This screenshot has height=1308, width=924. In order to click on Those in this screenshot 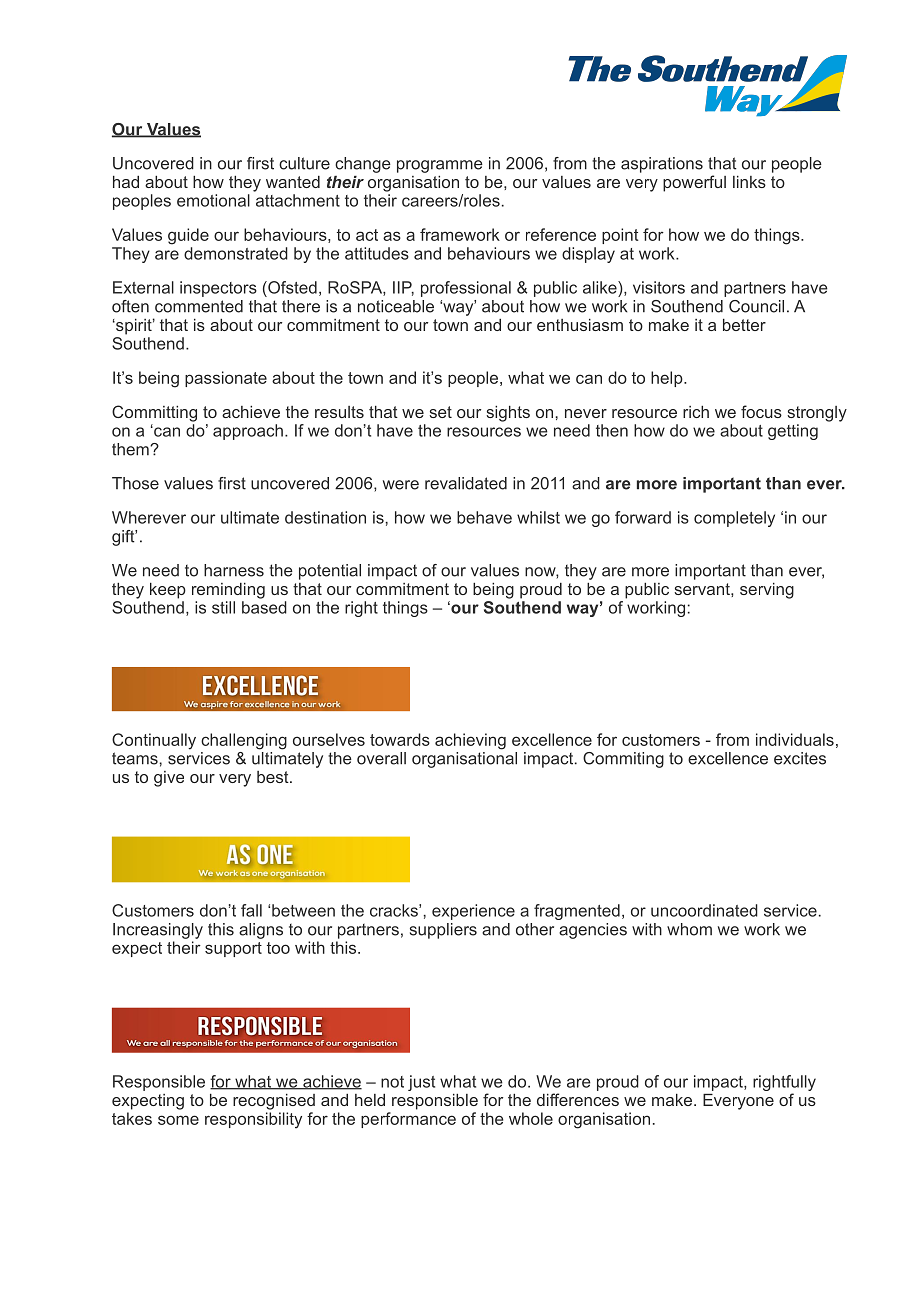, I will do `click(135, 483)`.
